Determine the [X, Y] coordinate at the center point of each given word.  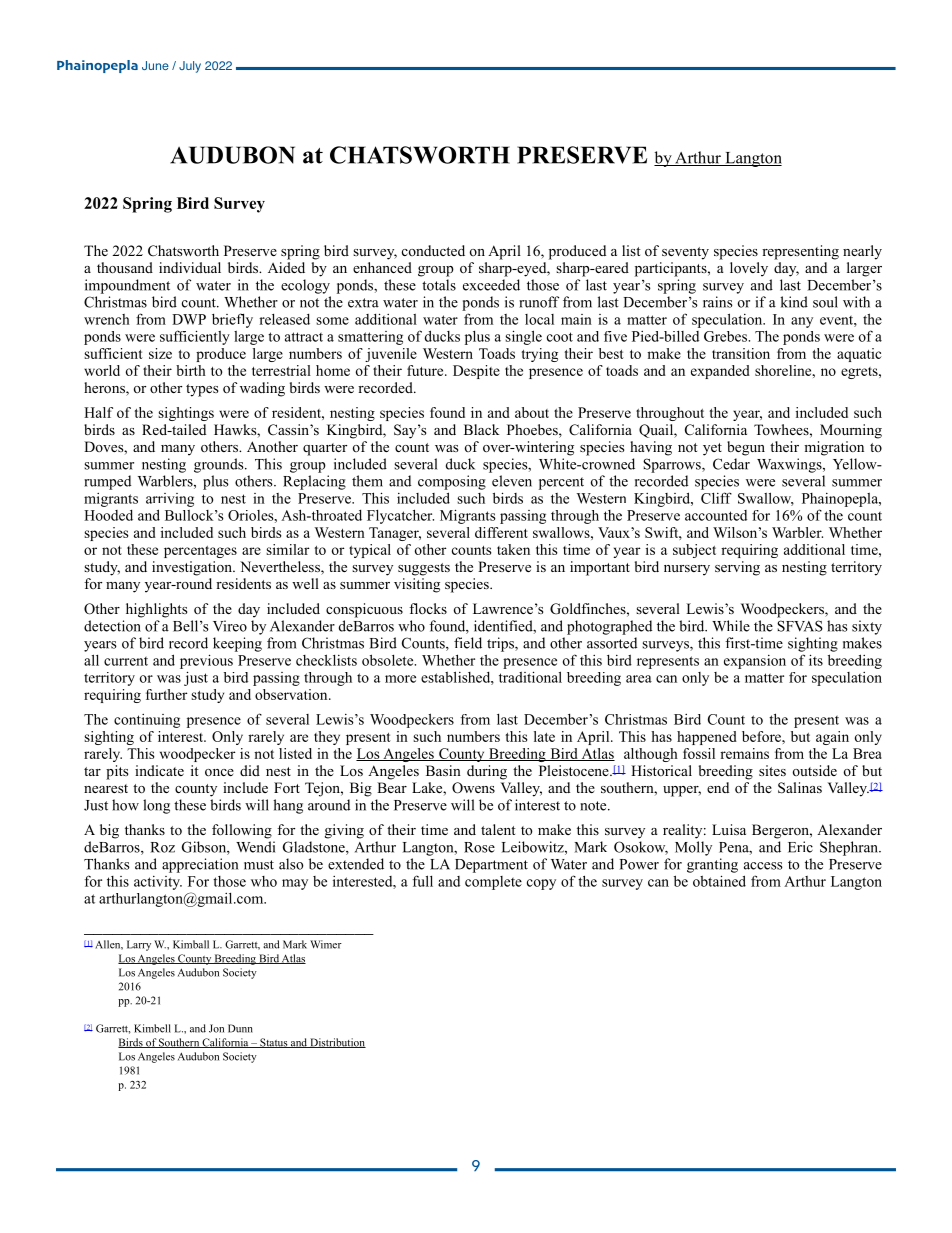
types [202, 390]
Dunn [240, 1028]
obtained [719, 881]
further [166, 694]
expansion [755, 662]
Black [481, 429]
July [190, 67]
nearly [862, 252]
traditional [530, 677]
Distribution [337, 1043]
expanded [720, 372]
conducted [433, 250]
